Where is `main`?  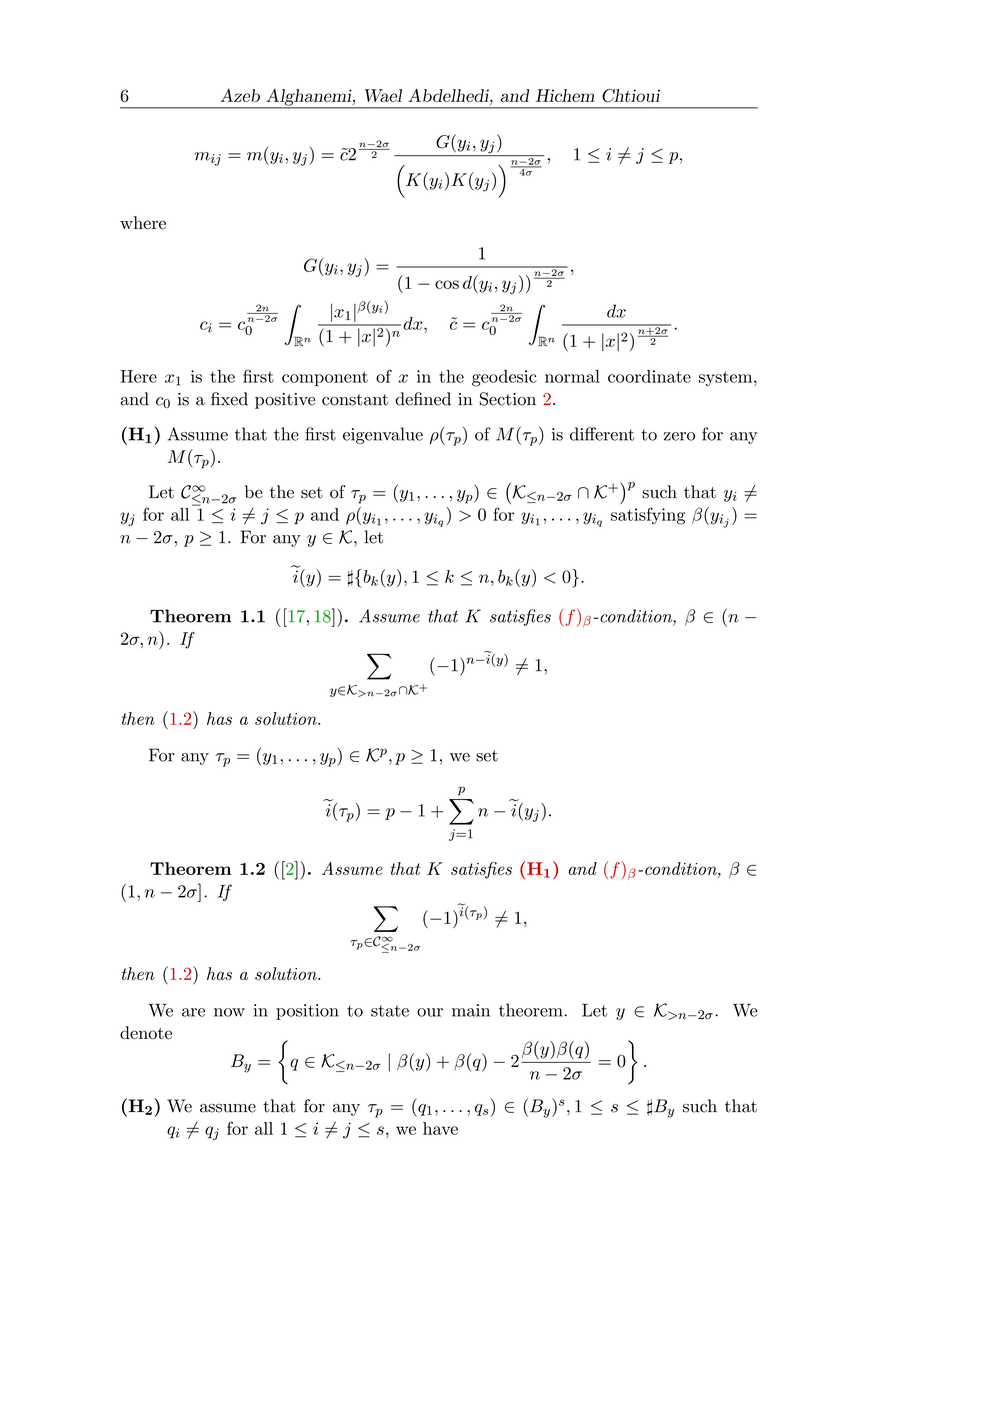 main is located at coordinates (471, 1010).
